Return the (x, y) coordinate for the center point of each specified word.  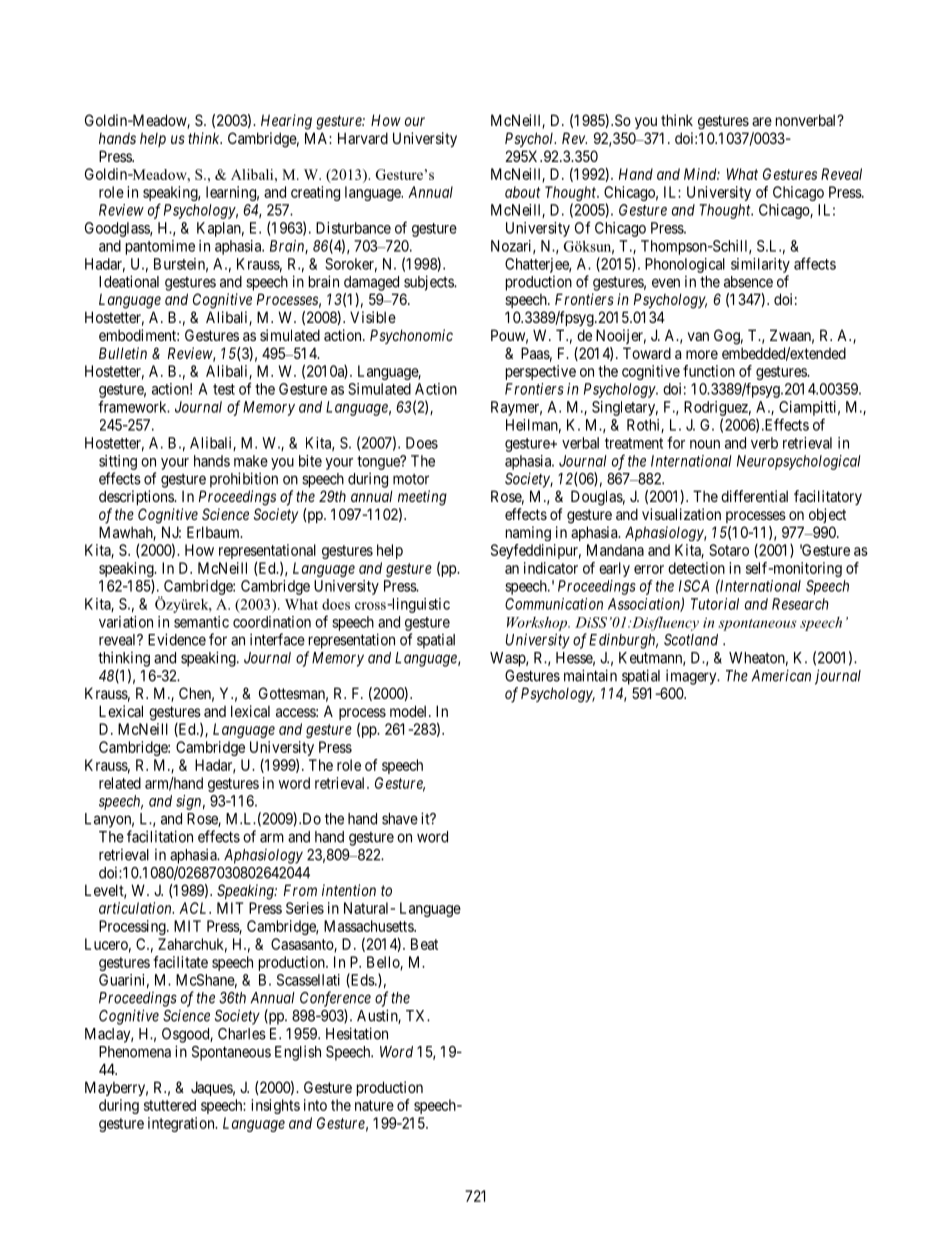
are (762, 121)
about (522, 192)
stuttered (170, 1105)
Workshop (538, 624)
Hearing (286, 122)
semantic (201, 622)
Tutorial (715, 604)
